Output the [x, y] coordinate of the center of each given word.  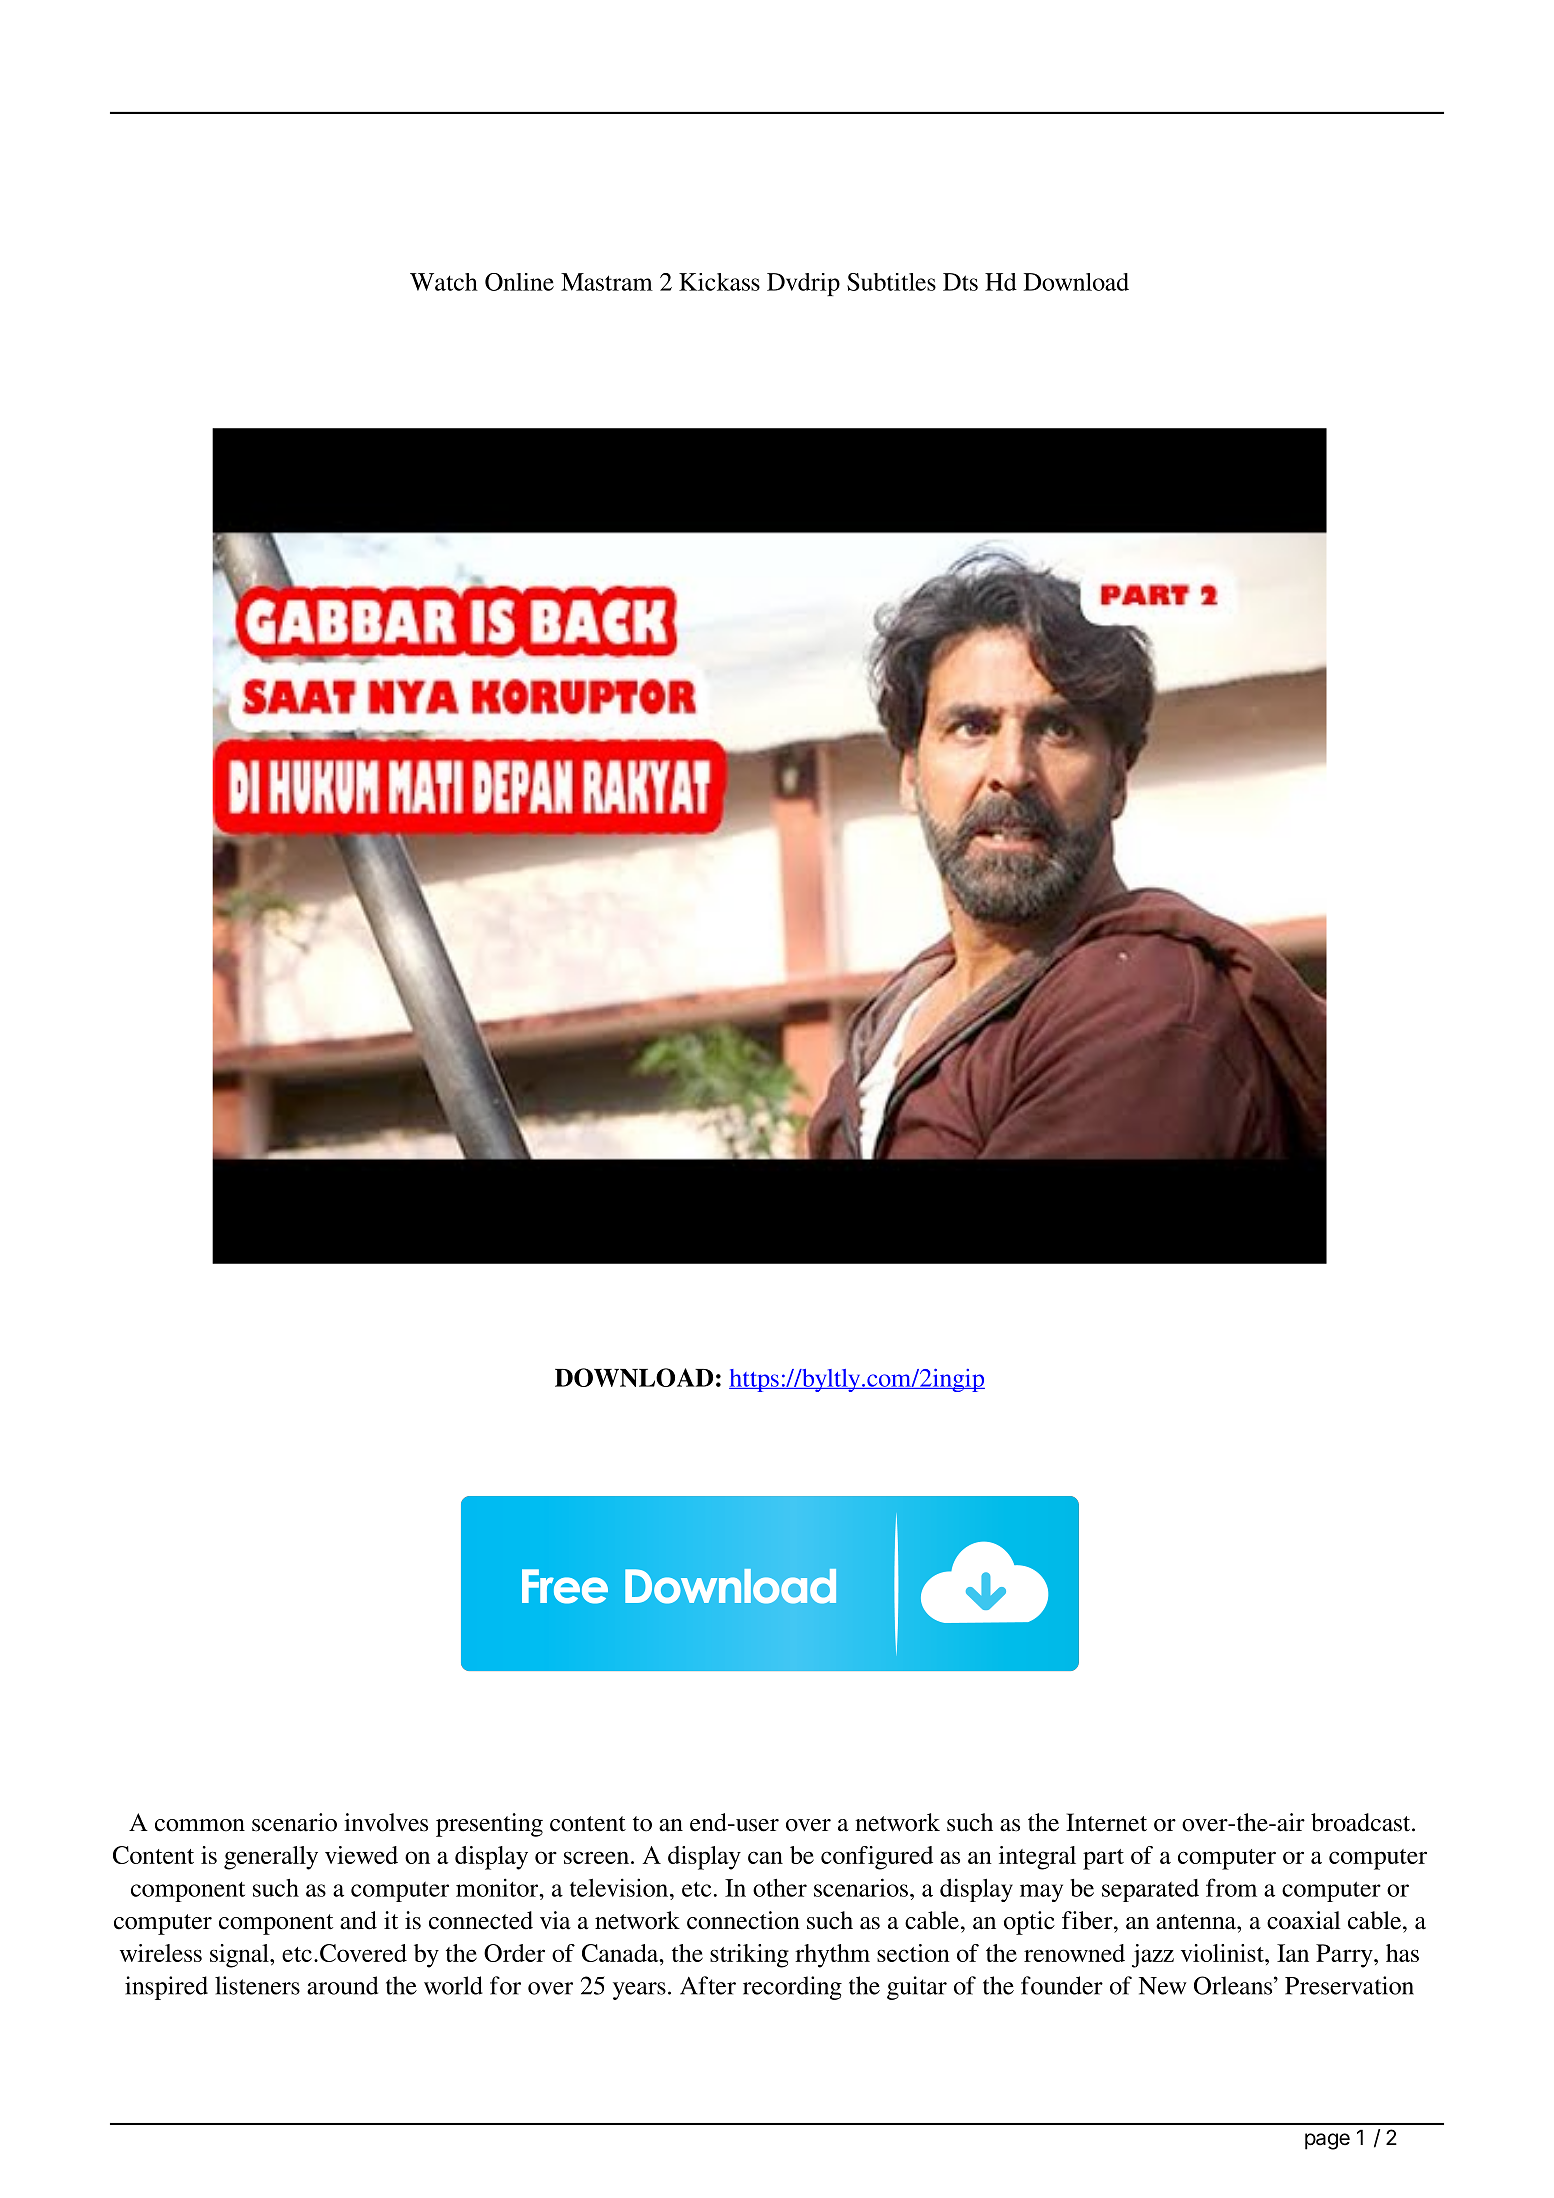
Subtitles [891, 282]
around [342, 1985]
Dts [960, 282]
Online [519, 282]
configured [877, 1858]
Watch [444, 282]
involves [386, 1822]
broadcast [1362, 1822]
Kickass [719, 282]
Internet [1106, 1822]
